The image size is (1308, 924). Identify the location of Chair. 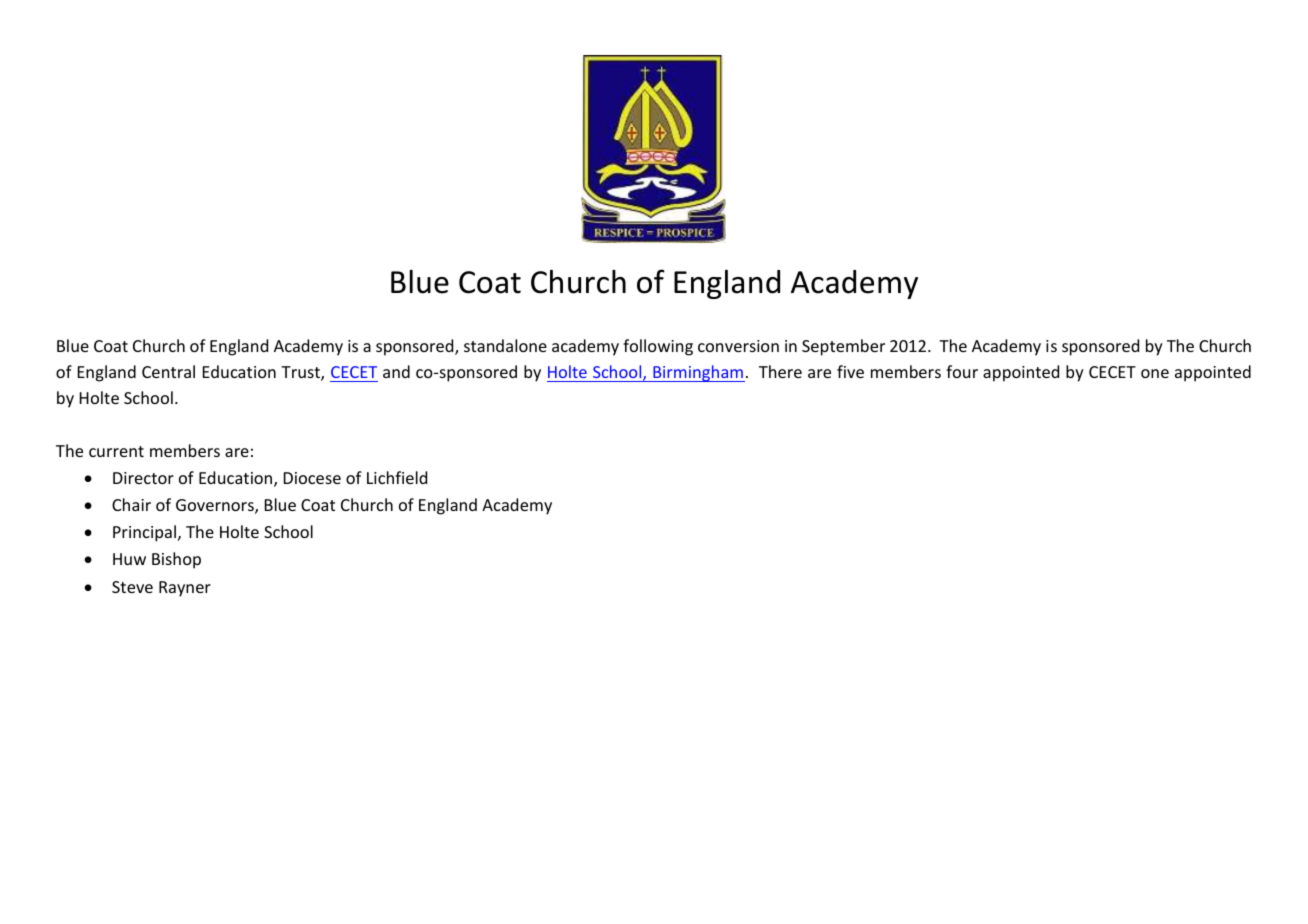
(131, 504).
